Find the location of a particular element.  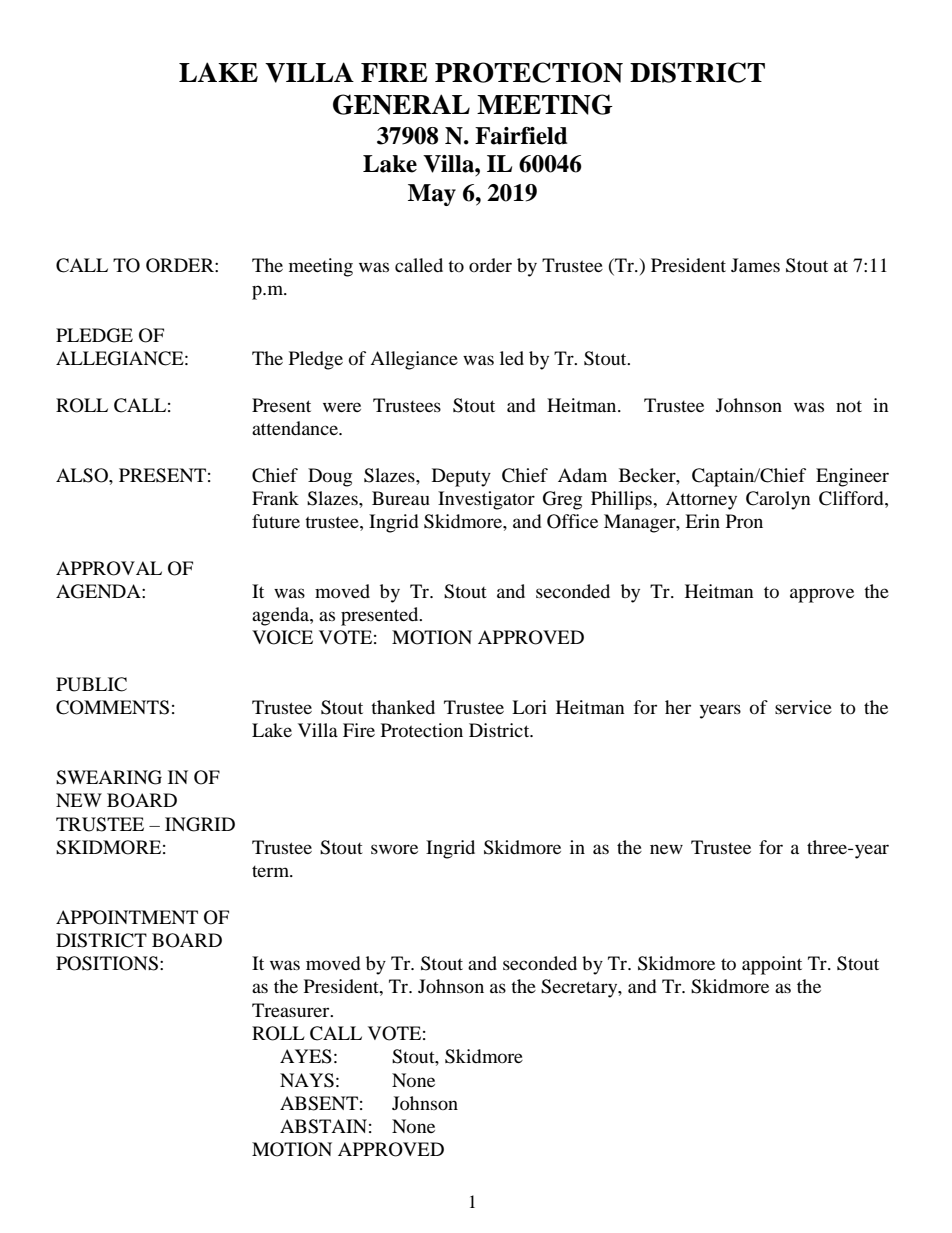

Treasurer is located at coordinates (292, 1010).
